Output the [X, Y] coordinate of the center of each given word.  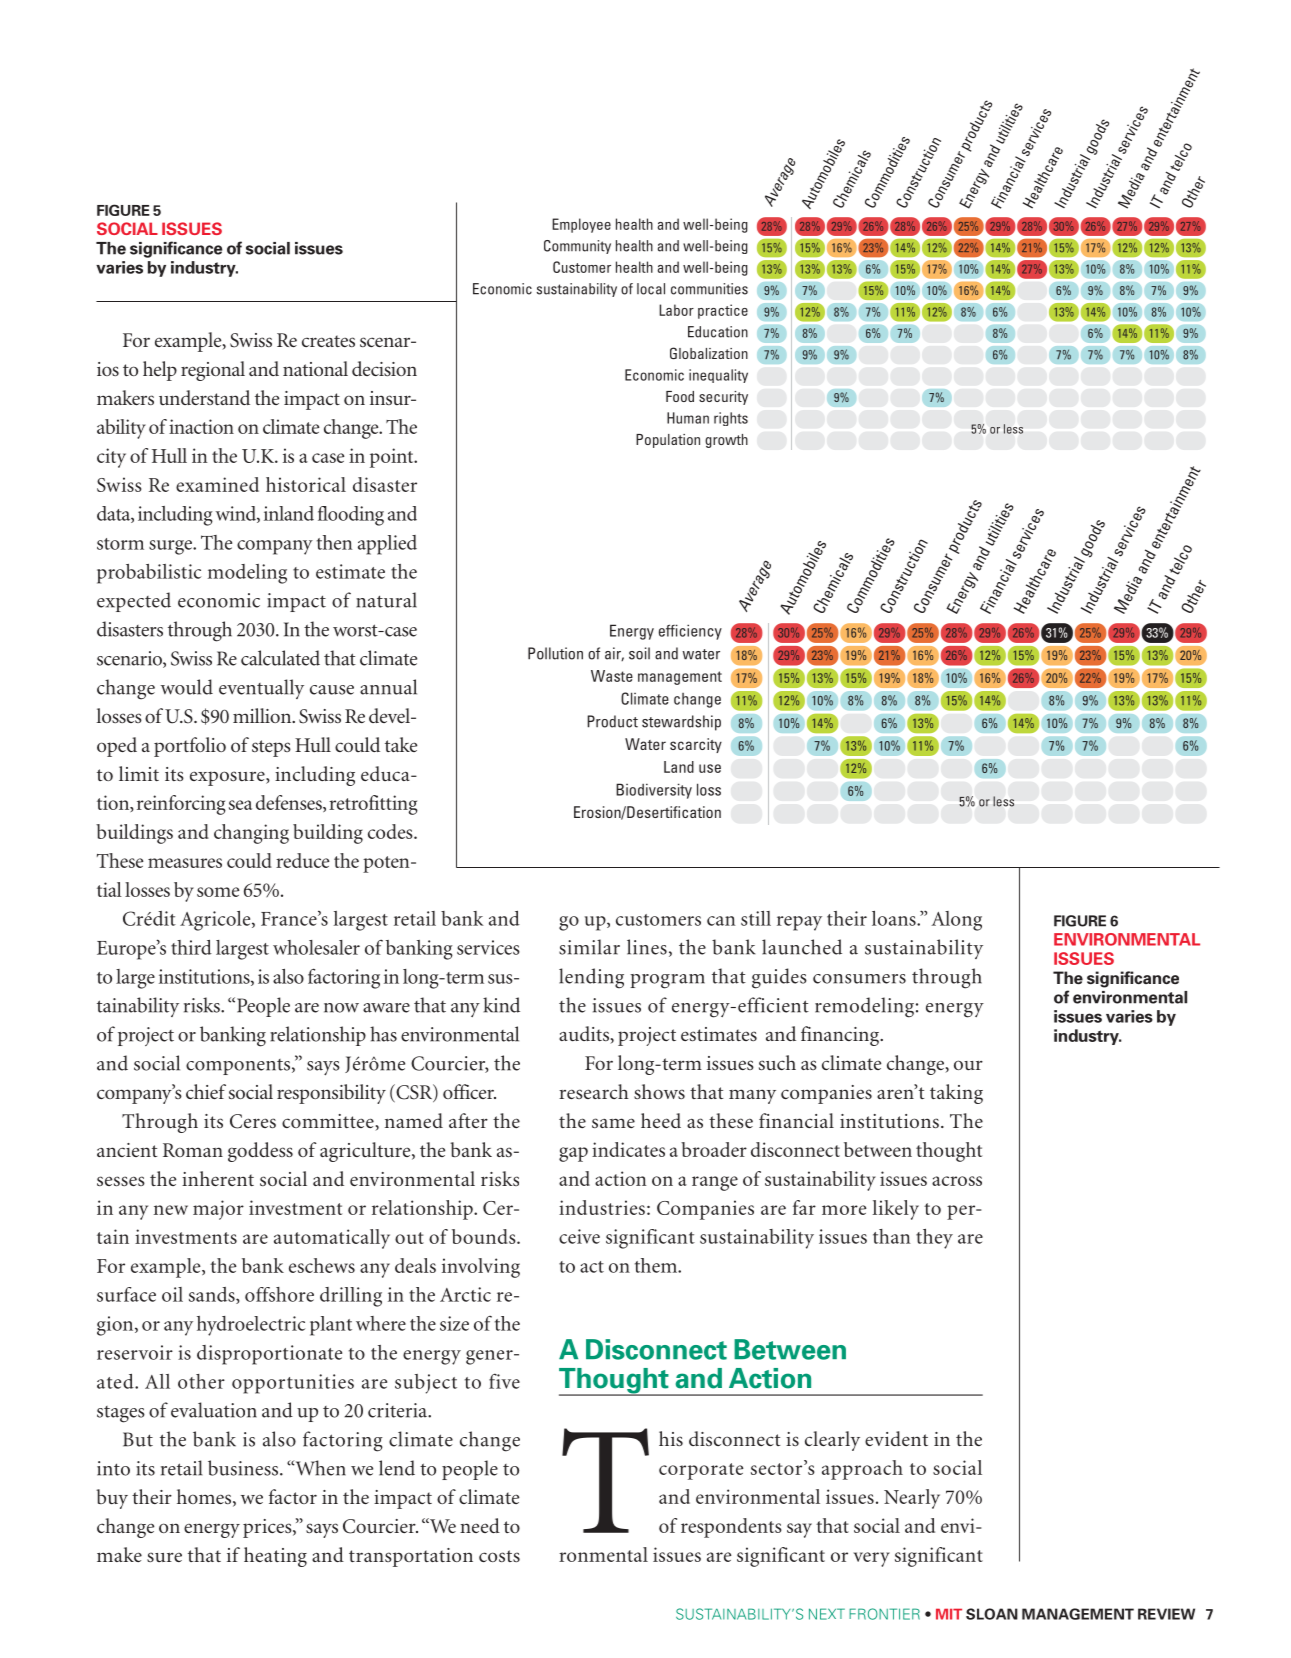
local [651, 289]
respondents [731, 1528]
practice [723, 311]
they [934, 1239]
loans [895, 918]
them [657, 1265]
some [218, 892]
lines [647, 947]
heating [275, 1557]
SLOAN [992, 1614]
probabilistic [149, 574]
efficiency [690, 632]
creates [328, 341]
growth [726, 441]
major [218, 1210]
